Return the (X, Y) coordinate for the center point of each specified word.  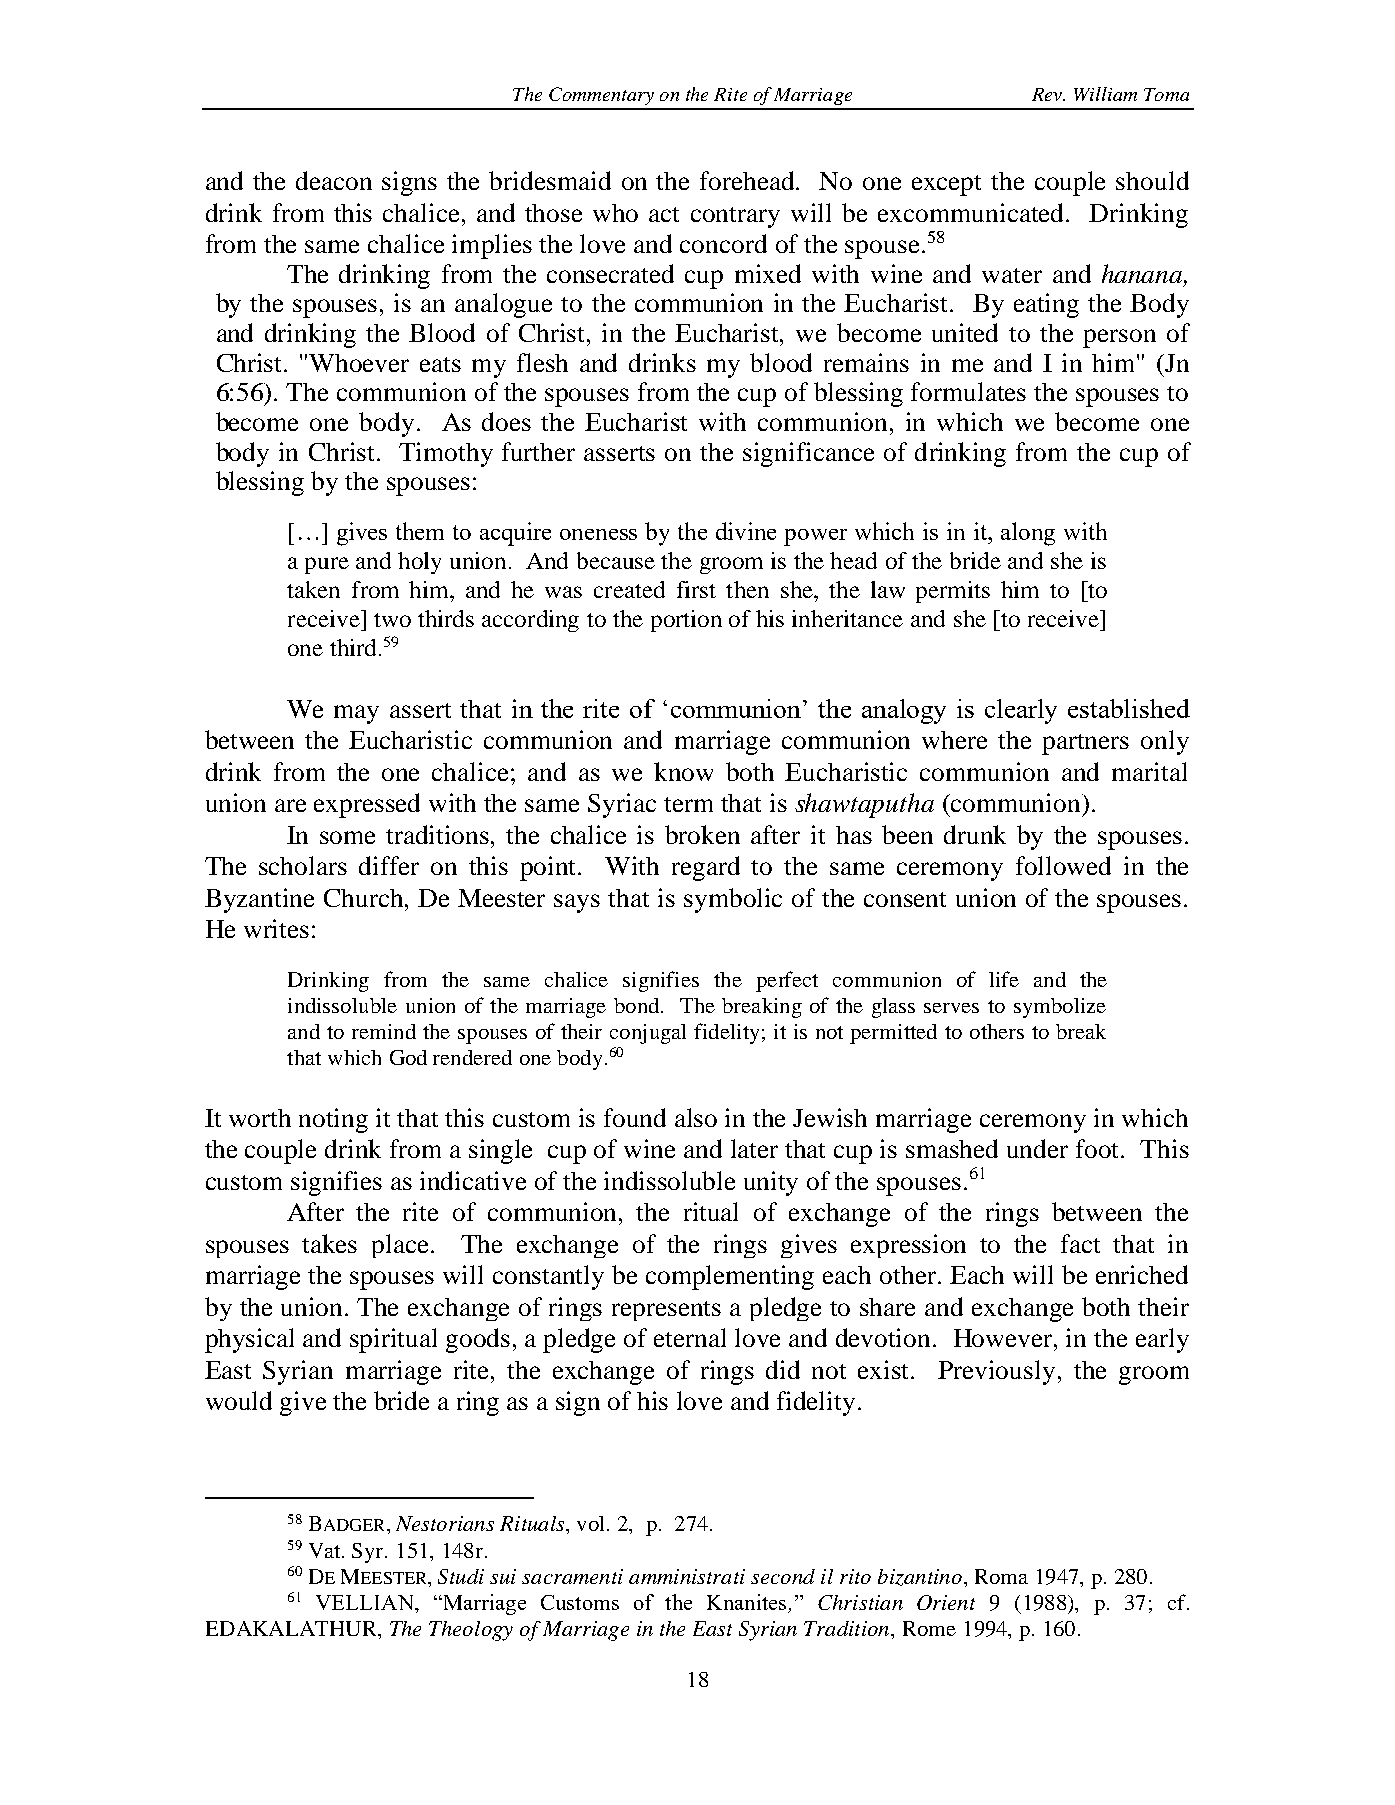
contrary (735, 217)
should (1152, 180)
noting (333, 1120)
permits (953, 592)
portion (686, 621)
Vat (326, 1550)
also (696, 1117)
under (1037, 1148)
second (783, 1576)
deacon (334, 180)
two (392, 620)
